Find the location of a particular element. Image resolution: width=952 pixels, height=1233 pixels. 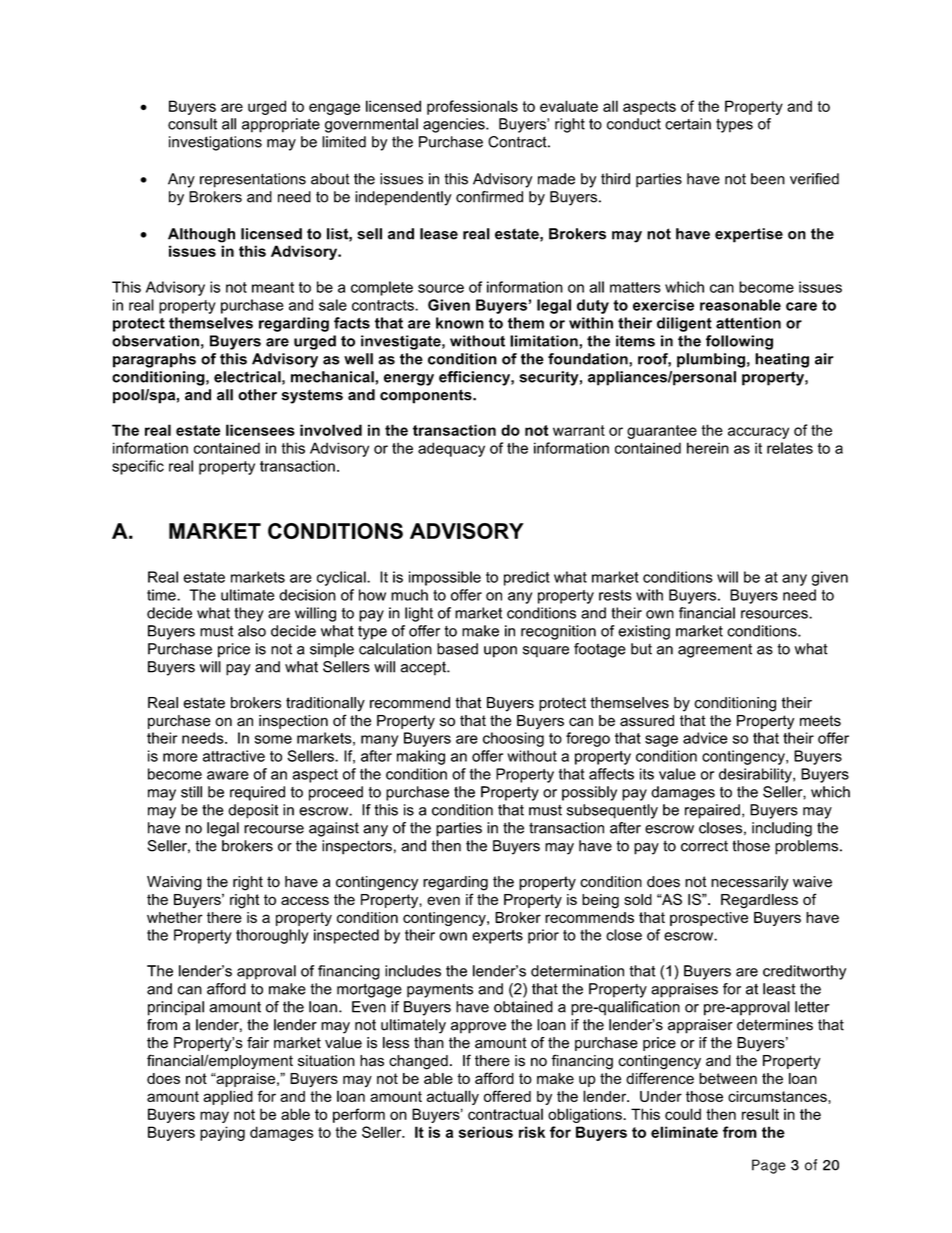

agreement is located at coordinates (715, 651).
